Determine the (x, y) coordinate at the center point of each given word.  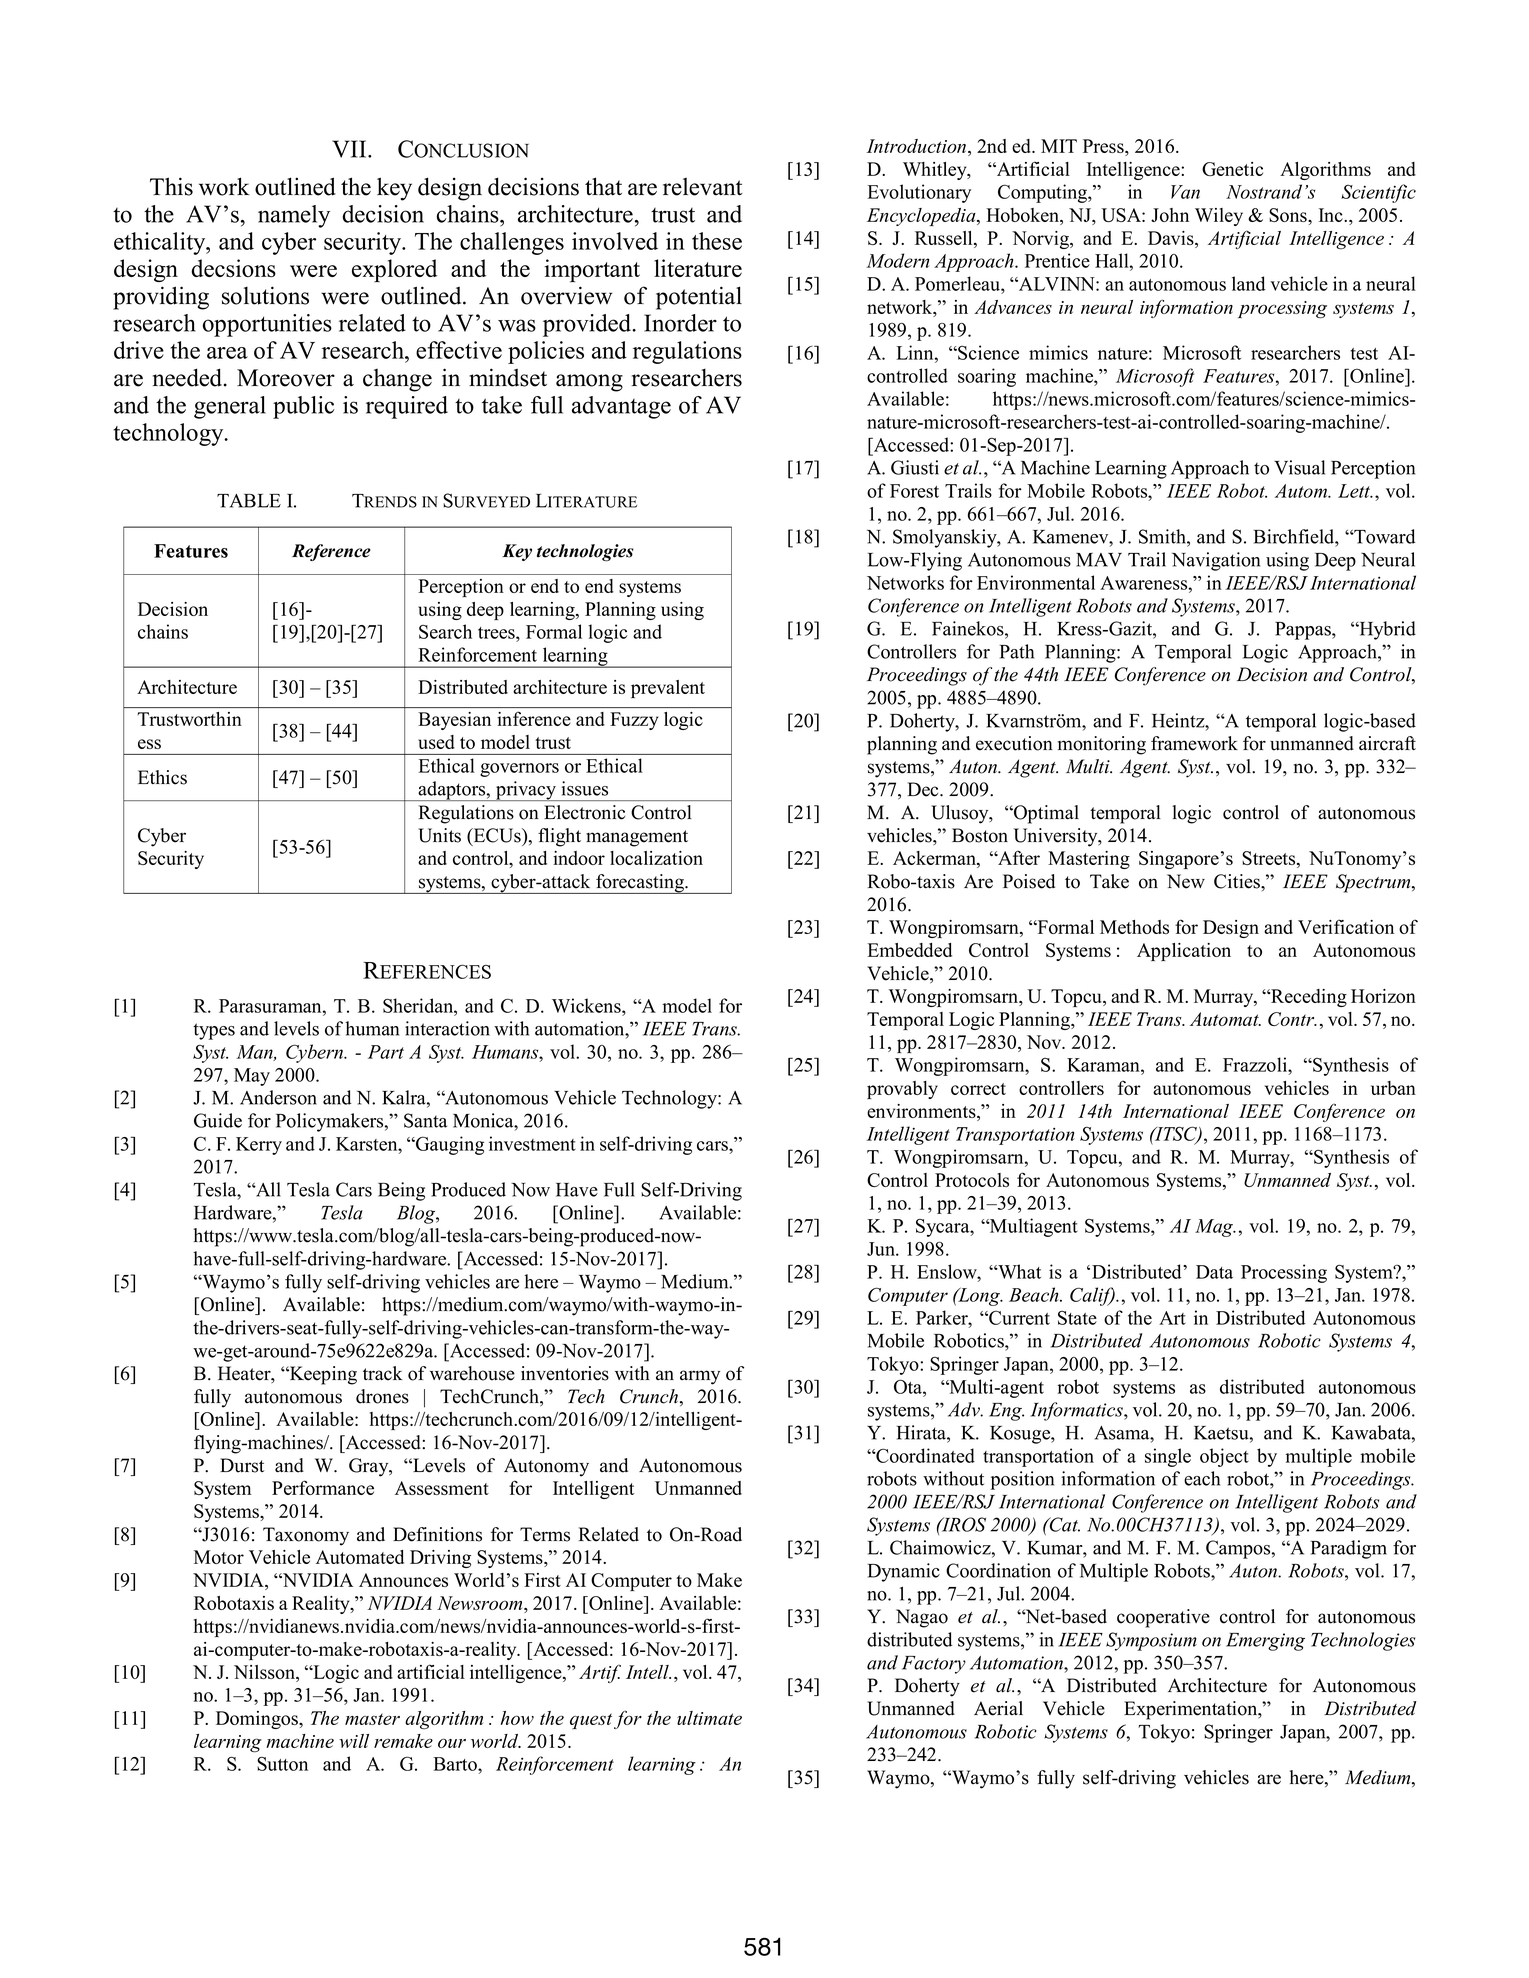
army (700, 1377)
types (214, 1031)
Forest (914, 491)
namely (294, 216)
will (354, 1741)
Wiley (1219, 217)
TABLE (249, 501)
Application (1184, 952)
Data (1214, 1272)
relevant (703, 187)
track (383, 1373)
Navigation (1216, 561)
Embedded (909, 950)
